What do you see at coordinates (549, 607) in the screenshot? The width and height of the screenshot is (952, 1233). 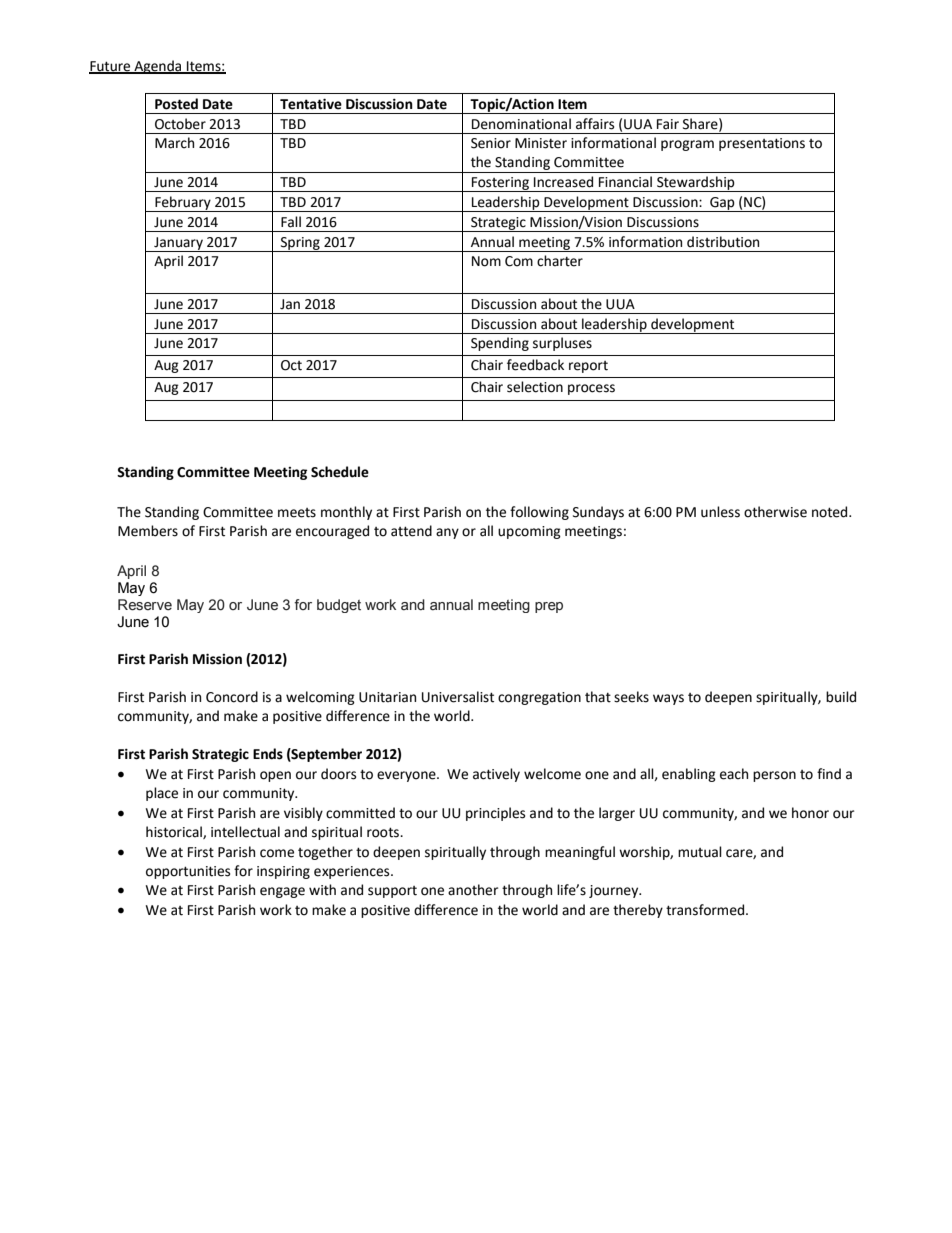 I see `prep` at bounding box center [549, 607].
